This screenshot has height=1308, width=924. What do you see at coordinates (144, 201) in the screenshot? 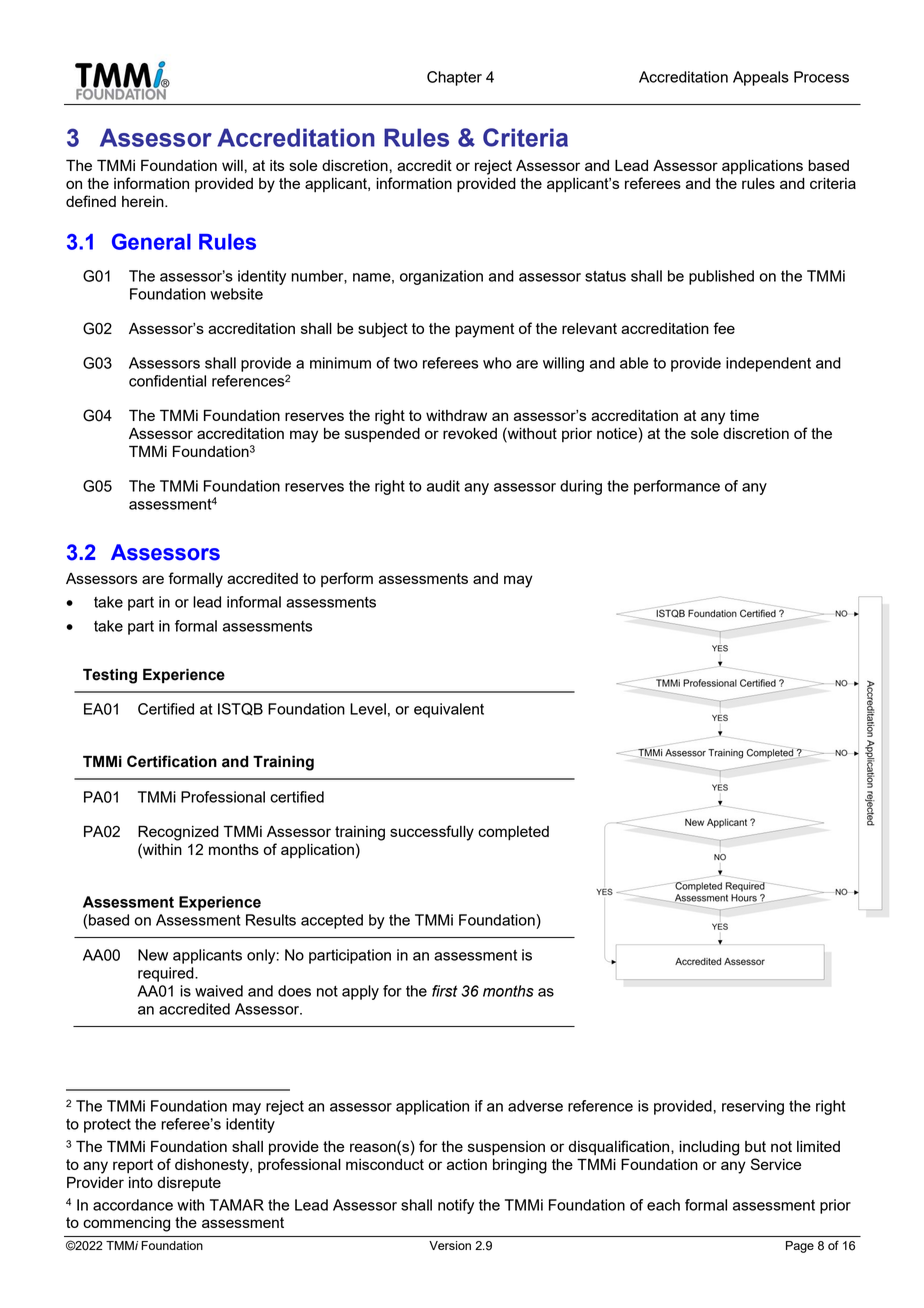
I see `herein` at bounding box center [144, 201].
